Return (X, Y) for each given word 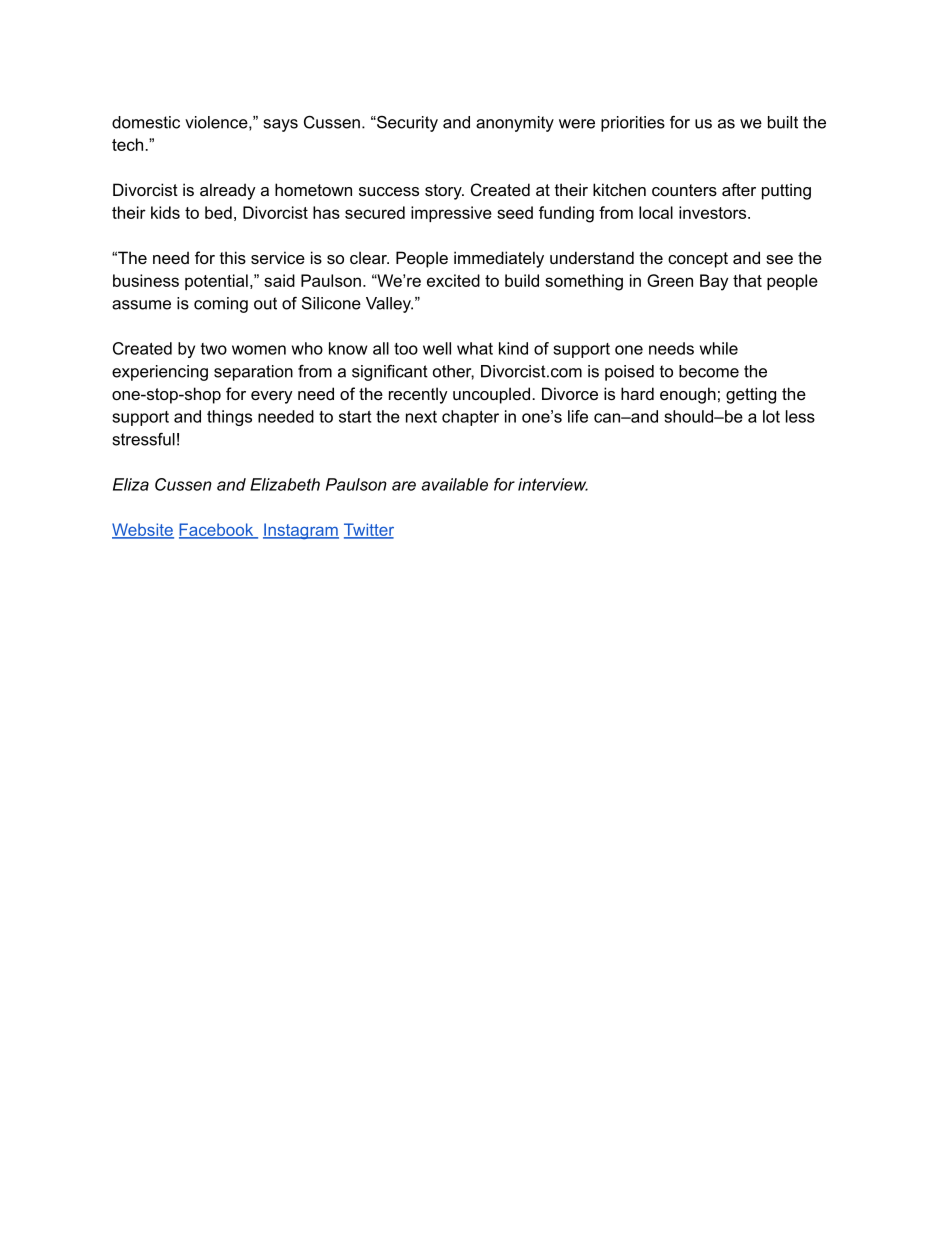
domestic (146, 122)
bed (218, 212)
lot (771, 416)
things (229, 418)
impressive (451, 214)
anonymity (515, 124)
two (214, 349)
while (719, 348)
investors (714, 212)
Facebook (217, 530)
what (475, 348)
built (783, 122)
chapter (470, 418)
